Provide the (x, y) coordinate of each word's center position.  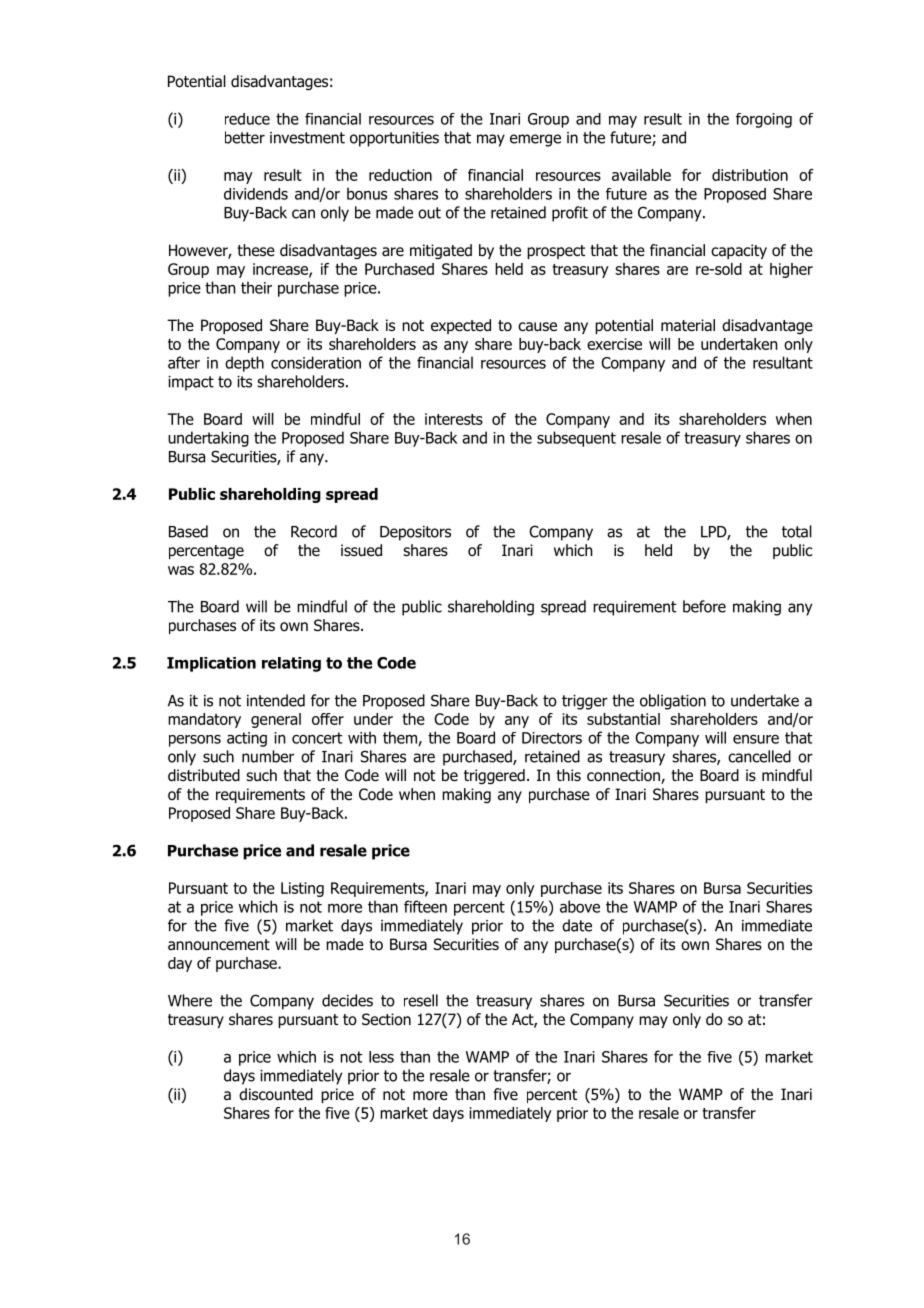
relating (291, 664)
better (245, 137)
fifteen (425, 906)
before (704, 606)
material (688, 325)
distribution (750, 175)
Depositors (415, 533)
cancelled (759, 756)
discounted (276, 1094)
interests (454, 419)
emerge (535, 140)
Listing (302, 889)
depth (244, 364)
